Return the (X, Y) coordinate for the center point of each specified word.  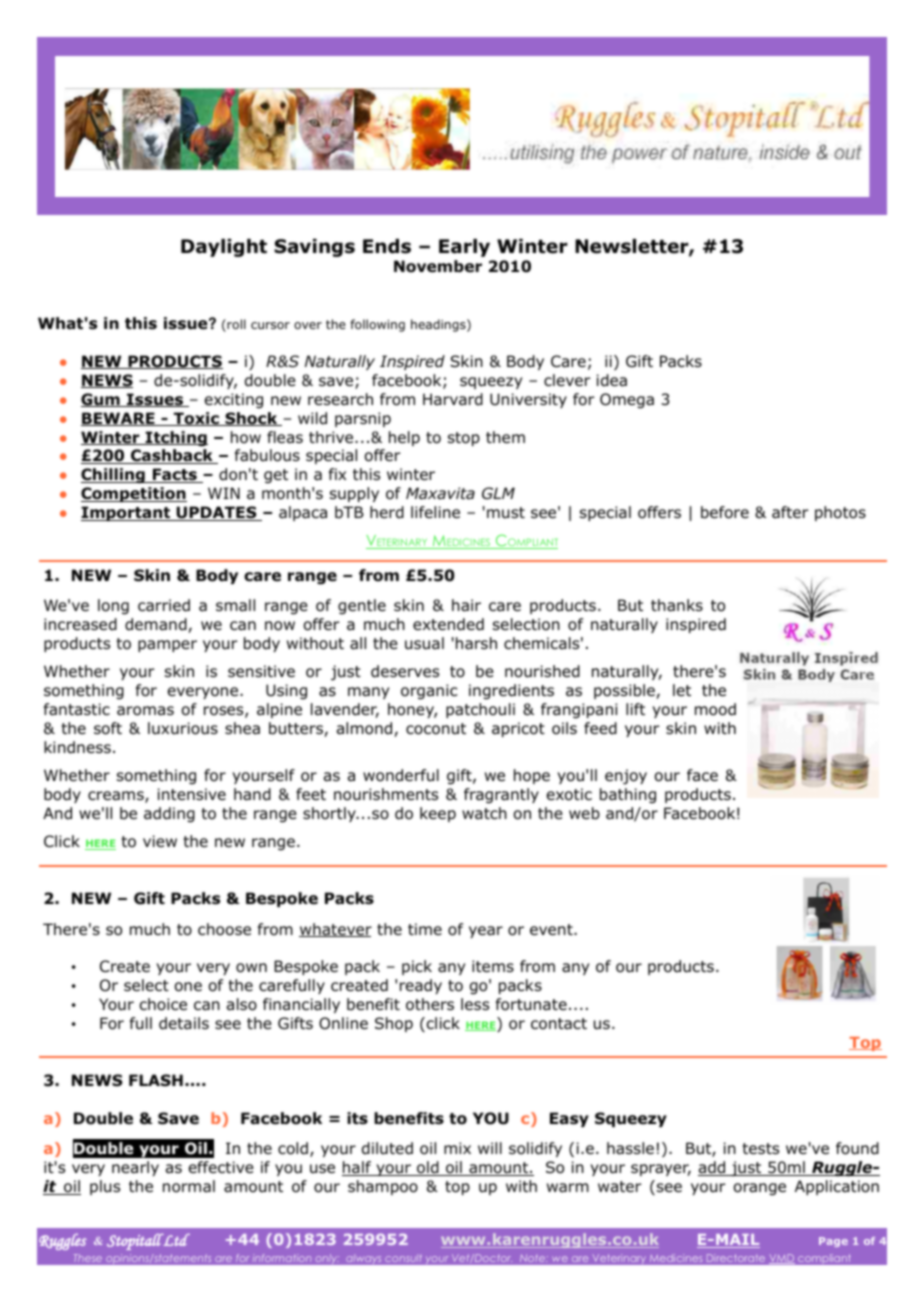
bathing (628, 795)
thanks (677, 605)
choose (224, 929)
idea (612, 380)
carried (164, 605)
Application (837, 1187)
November (438, 266)
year (486, 932)
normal (189, 1186)
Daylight (224, 248)
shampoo (383, 1187)
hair (466, 605)
